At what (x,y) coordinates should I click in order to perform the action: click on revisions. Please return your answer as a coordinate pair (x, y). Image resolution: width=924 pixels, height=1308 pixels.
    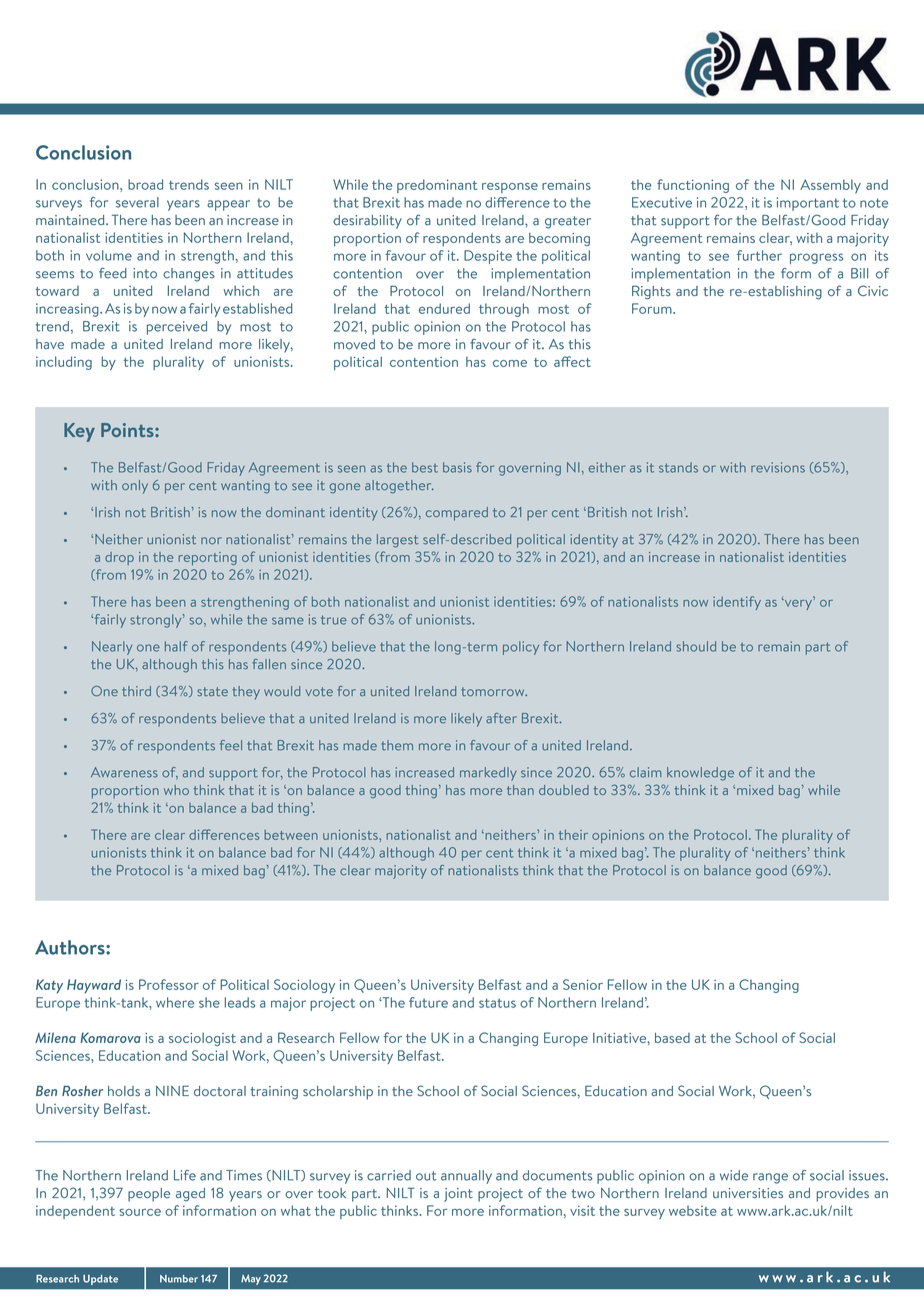
    Looking at the image, I should click on (778, 467).
